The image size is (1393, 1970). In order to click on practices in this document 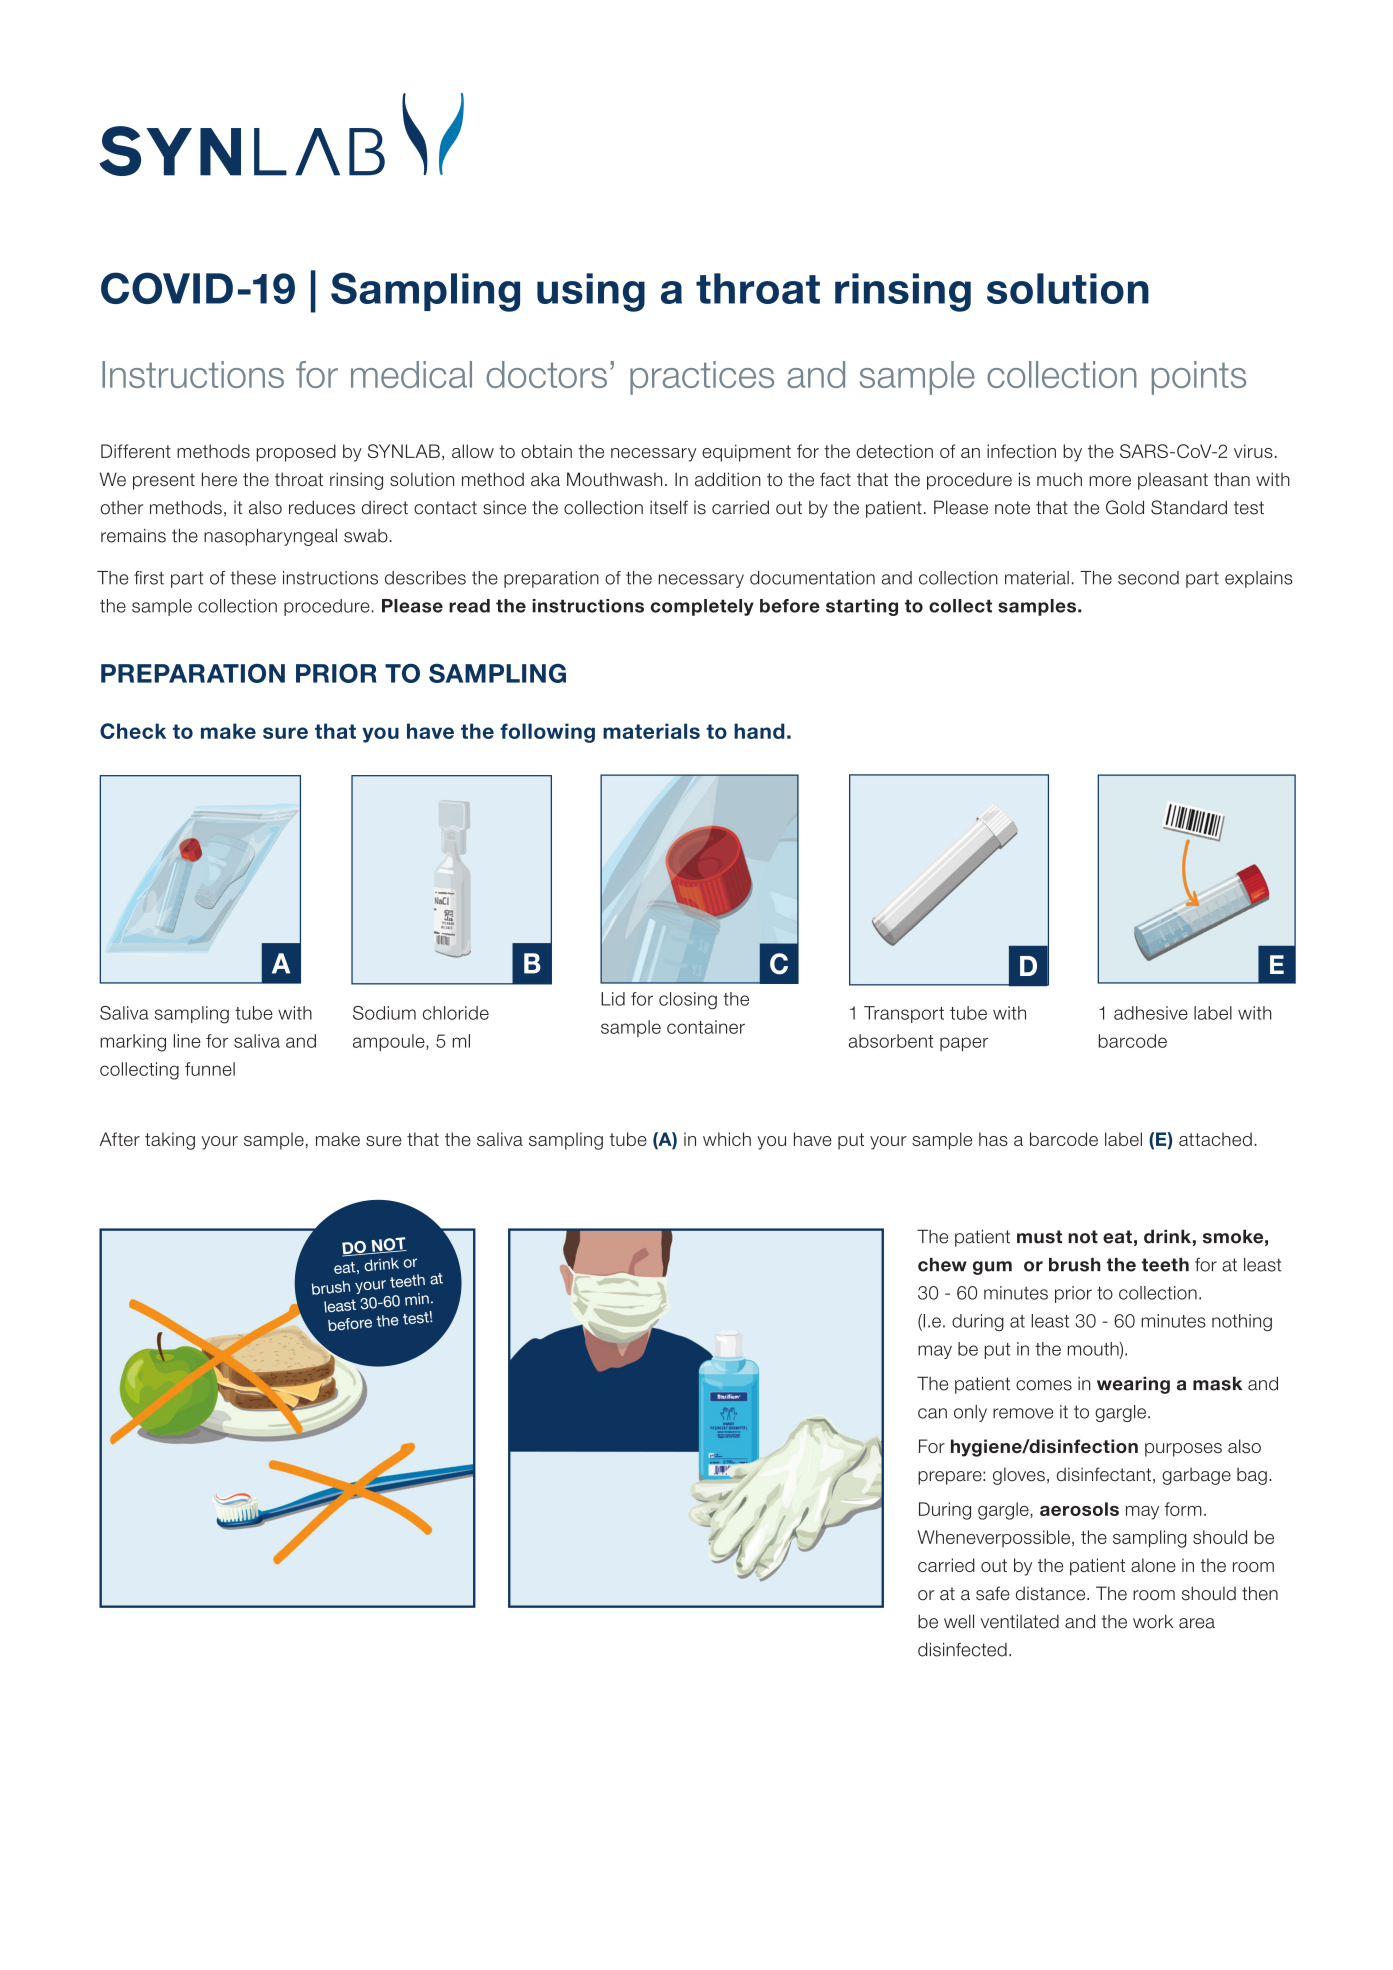, I will do `click(702, 378)`.
